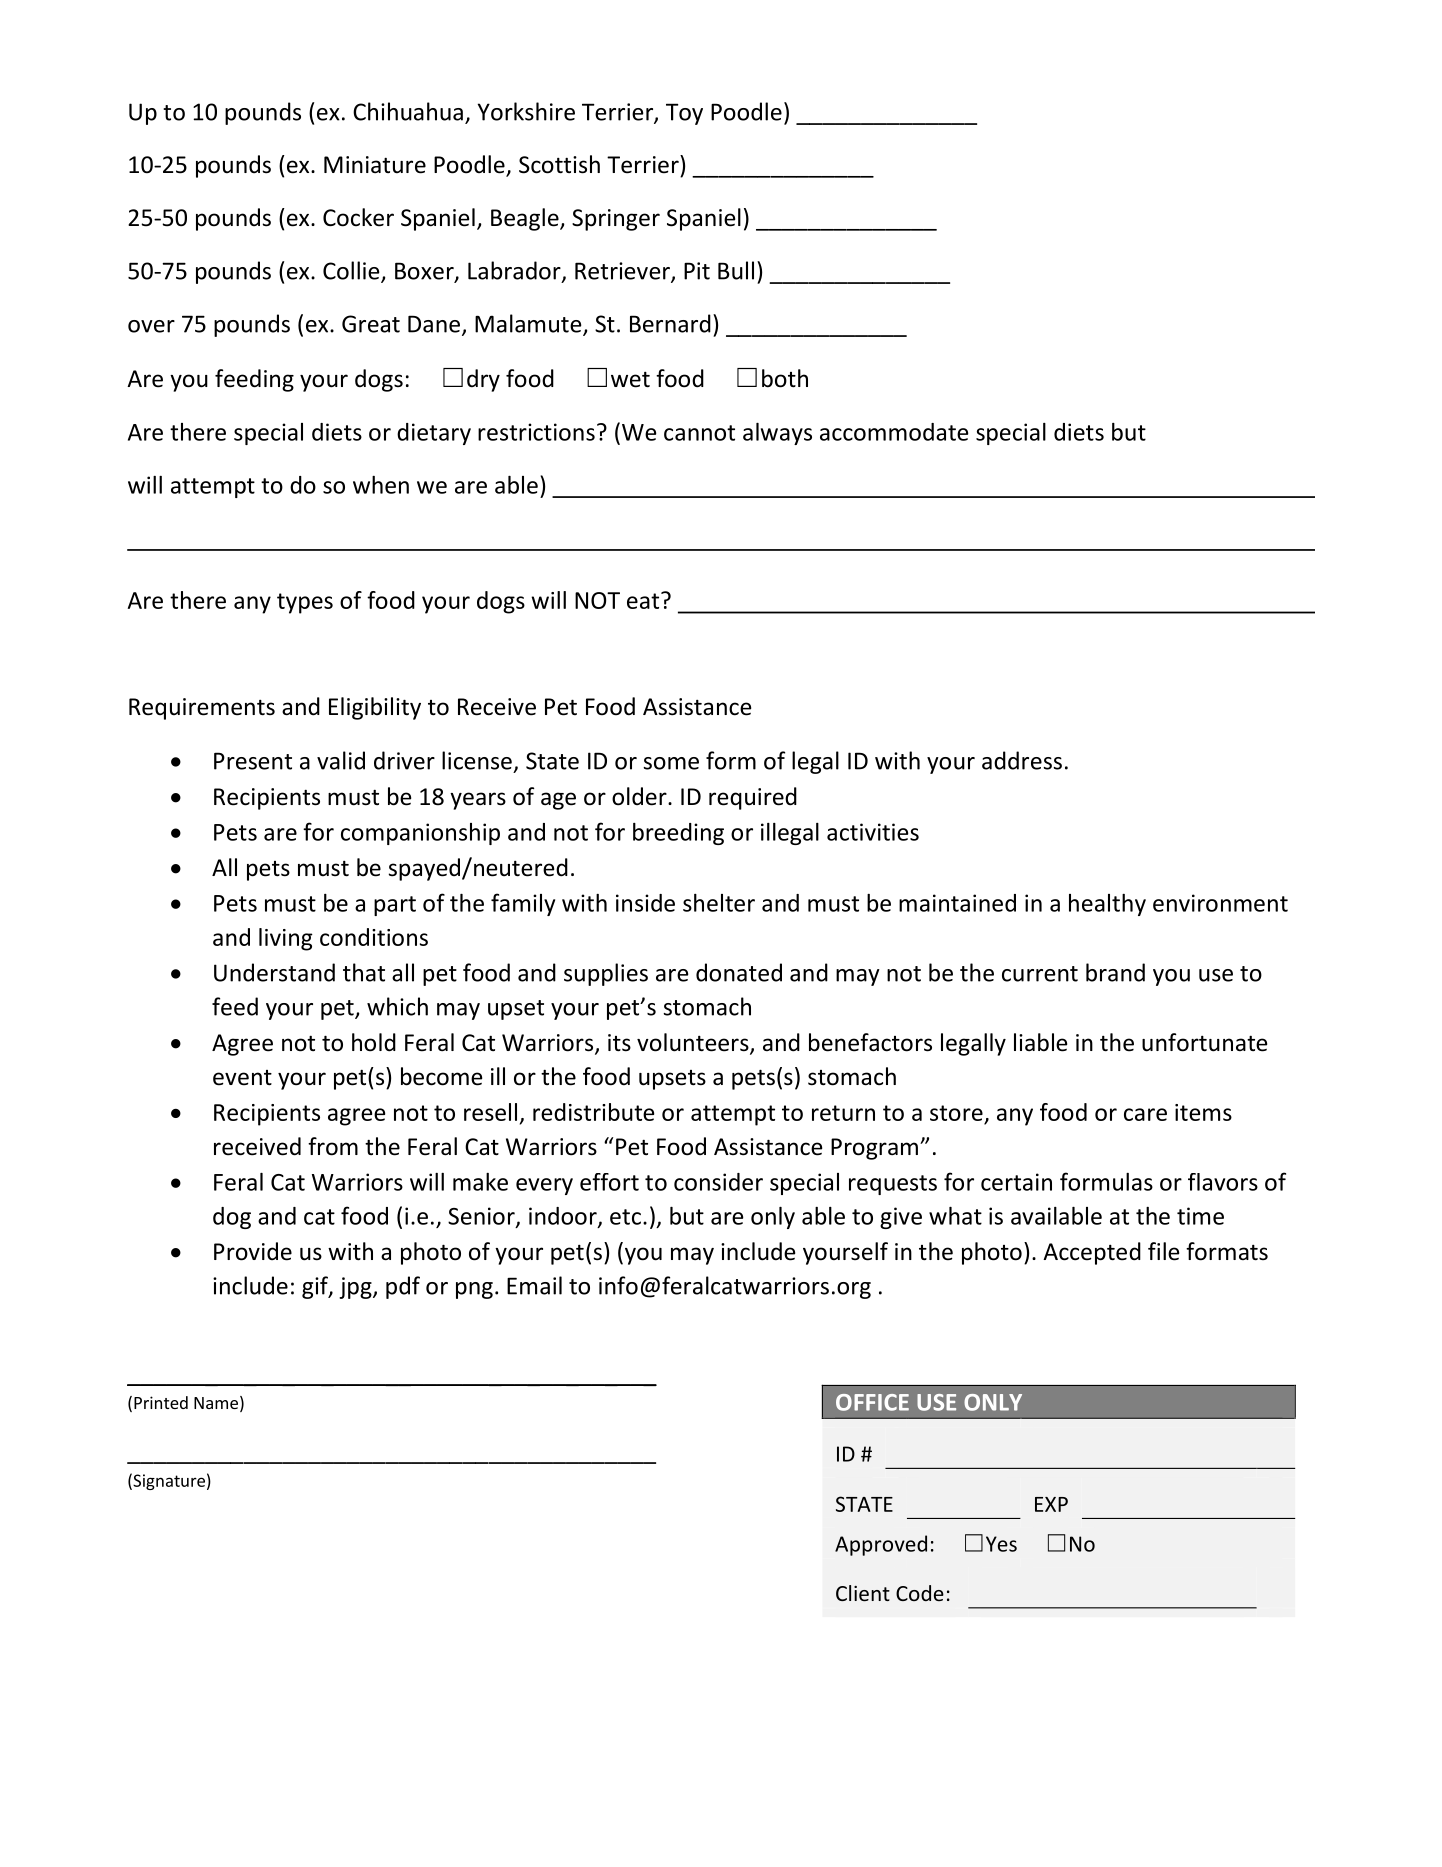 The width and height of the screenshot is (1442, 1867). Describe the element at coordinates (1107, 905) in the screenshot. I see `healthy` at that location.
